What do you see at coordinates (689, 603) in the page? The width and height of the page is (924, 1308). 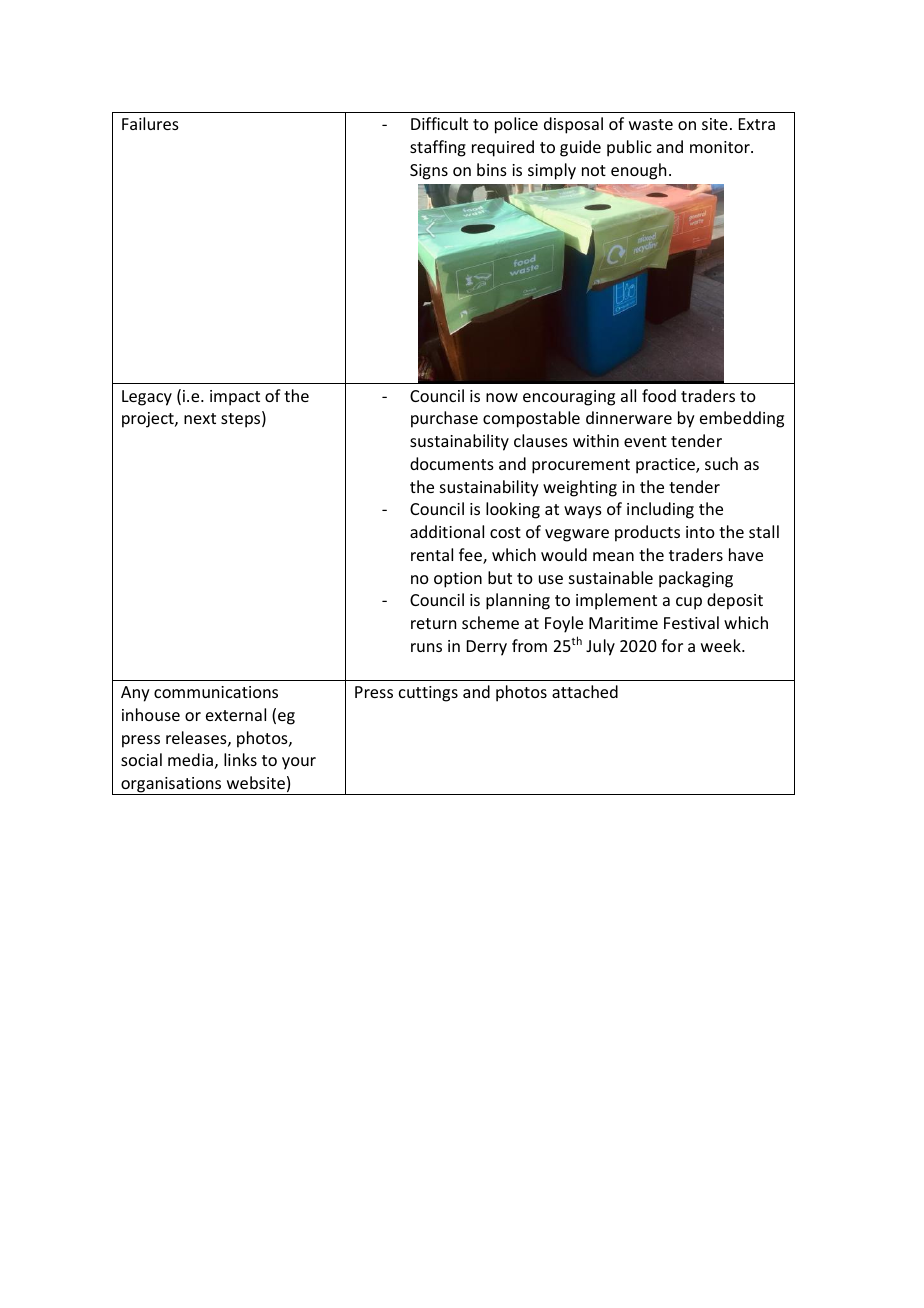 I see `cup` at bounding box center [689, 603].
